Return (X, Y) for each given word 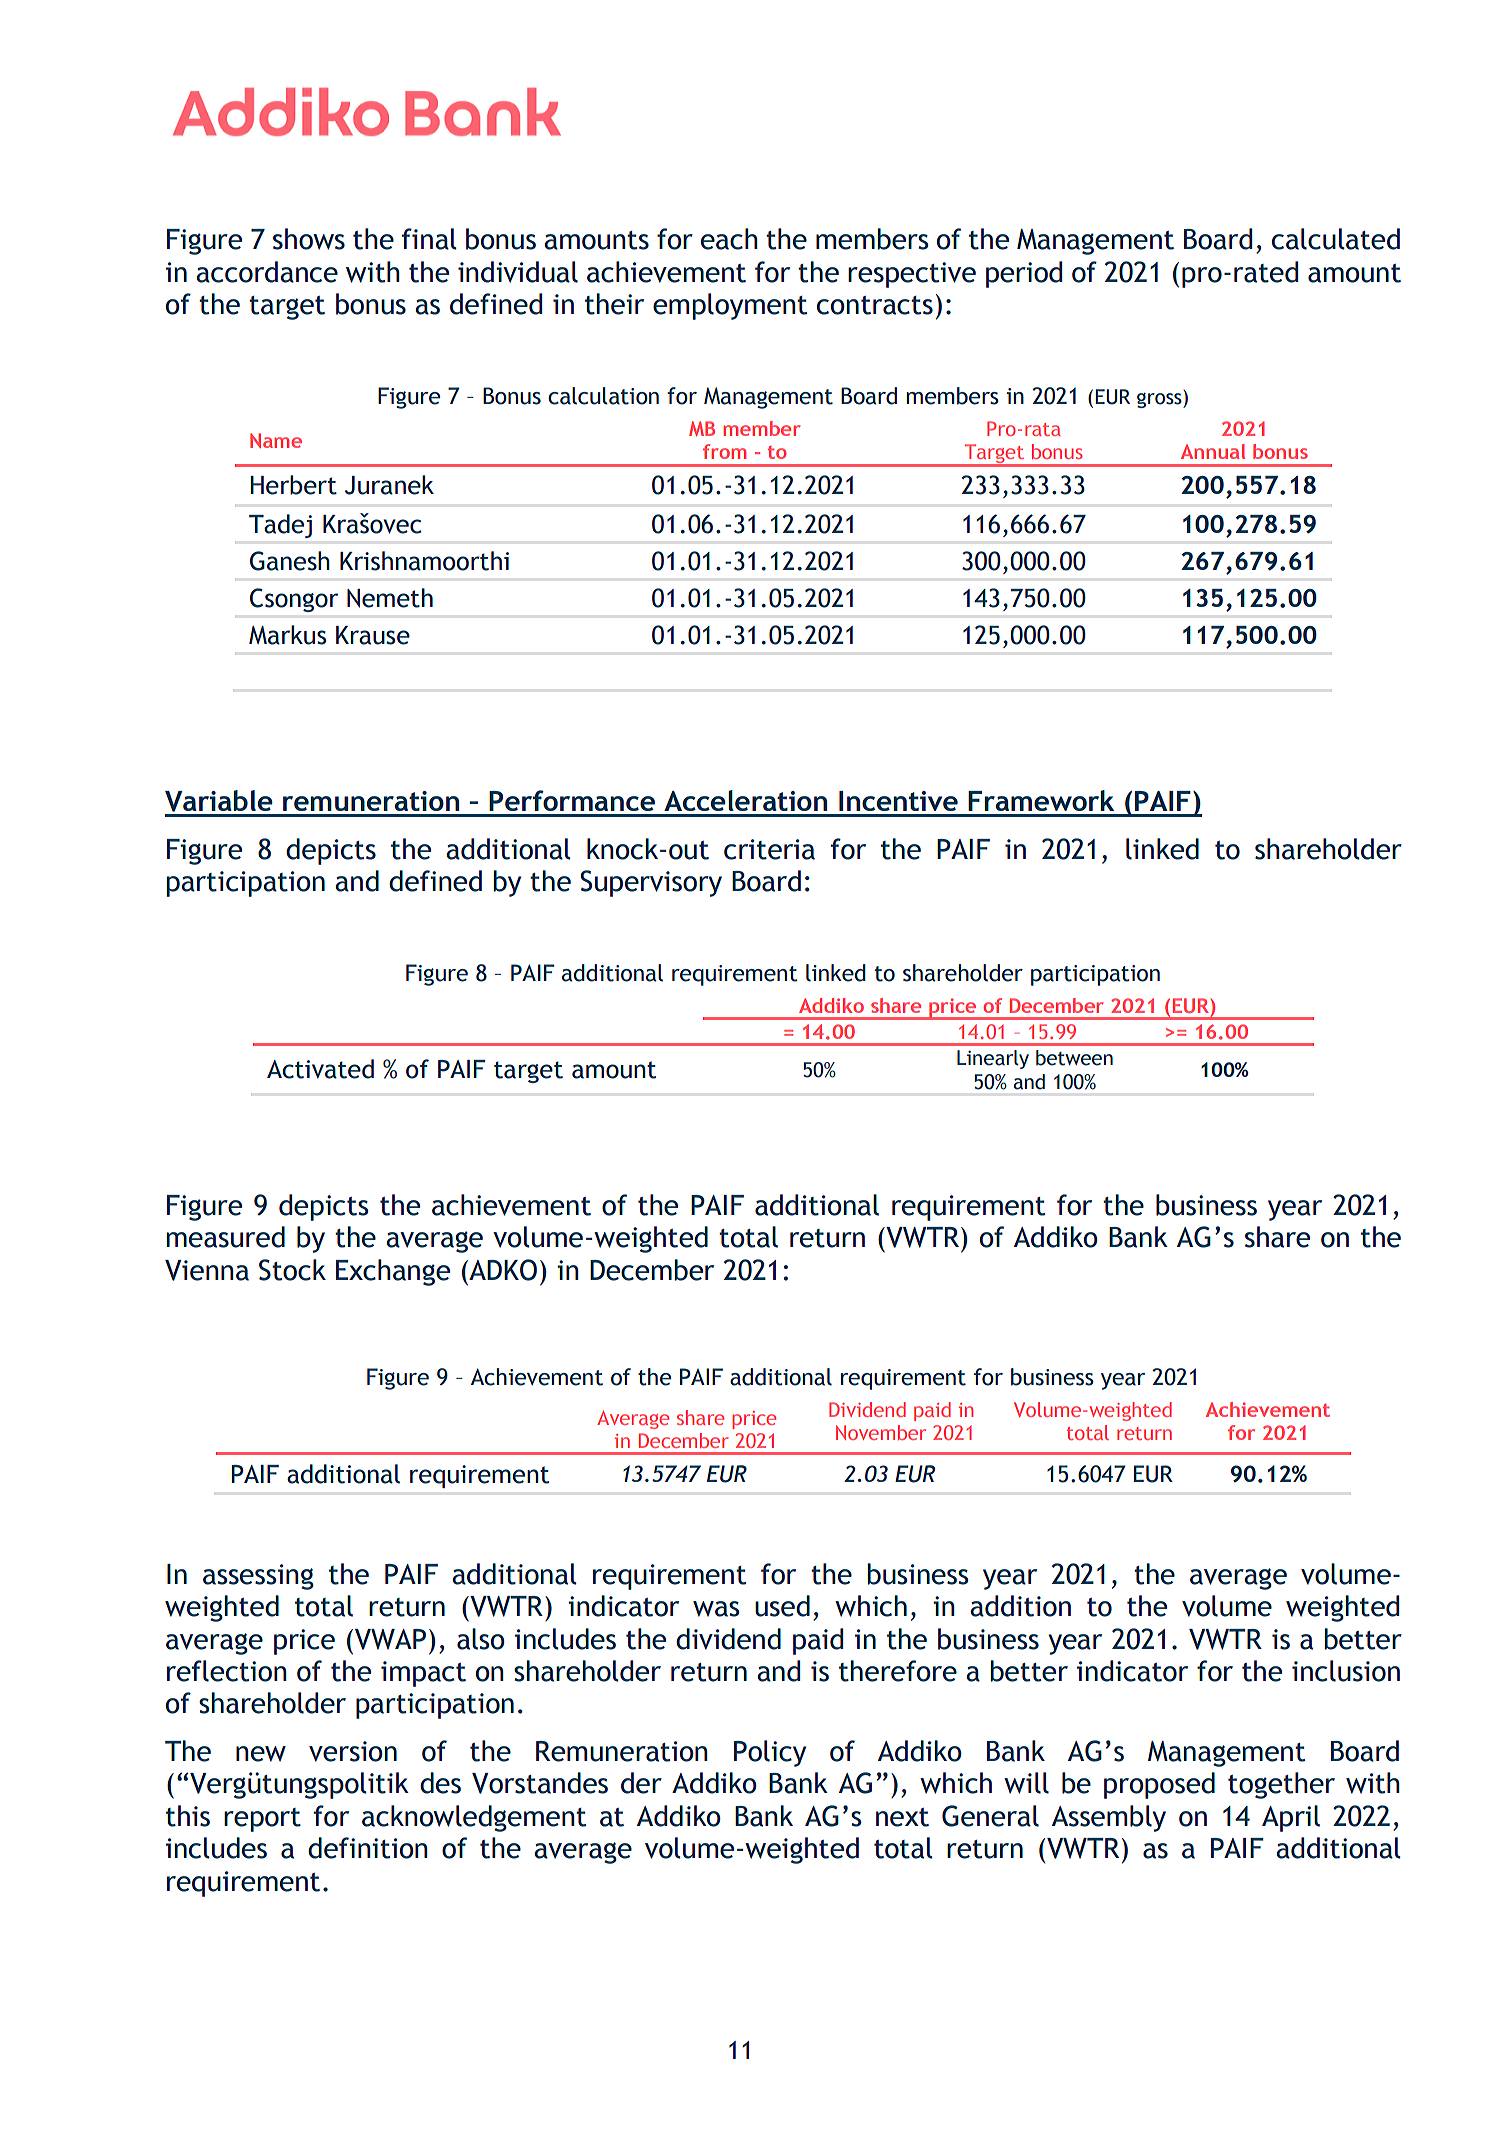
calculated (1336, 239)
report (262, 1820)
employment (730, 306)
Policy (770, 1753)
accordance (267, 272)
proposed (1159, 1785)
